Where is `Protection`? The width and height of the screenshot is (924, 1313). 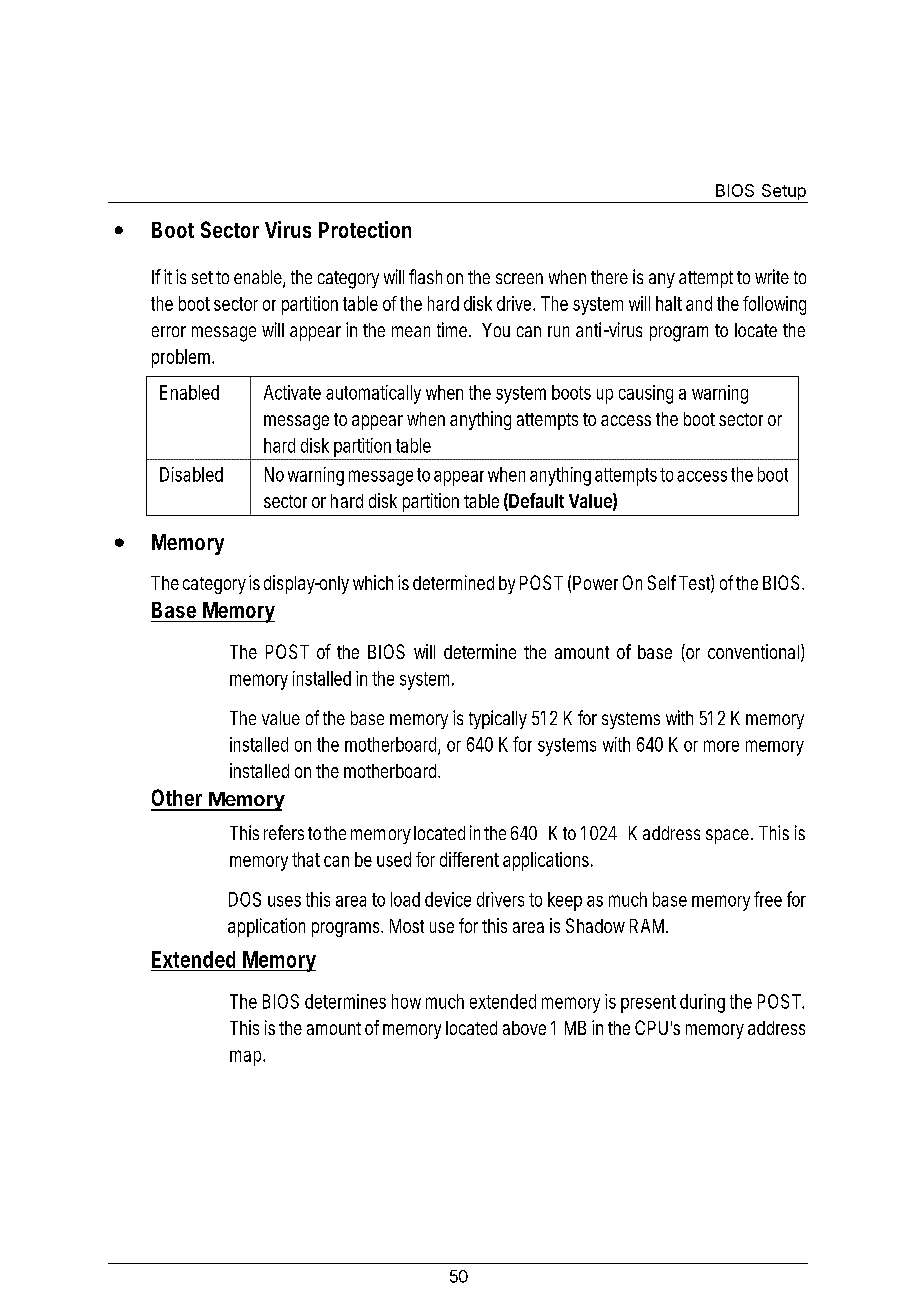
Protection is located at coordinates (365, 229).
